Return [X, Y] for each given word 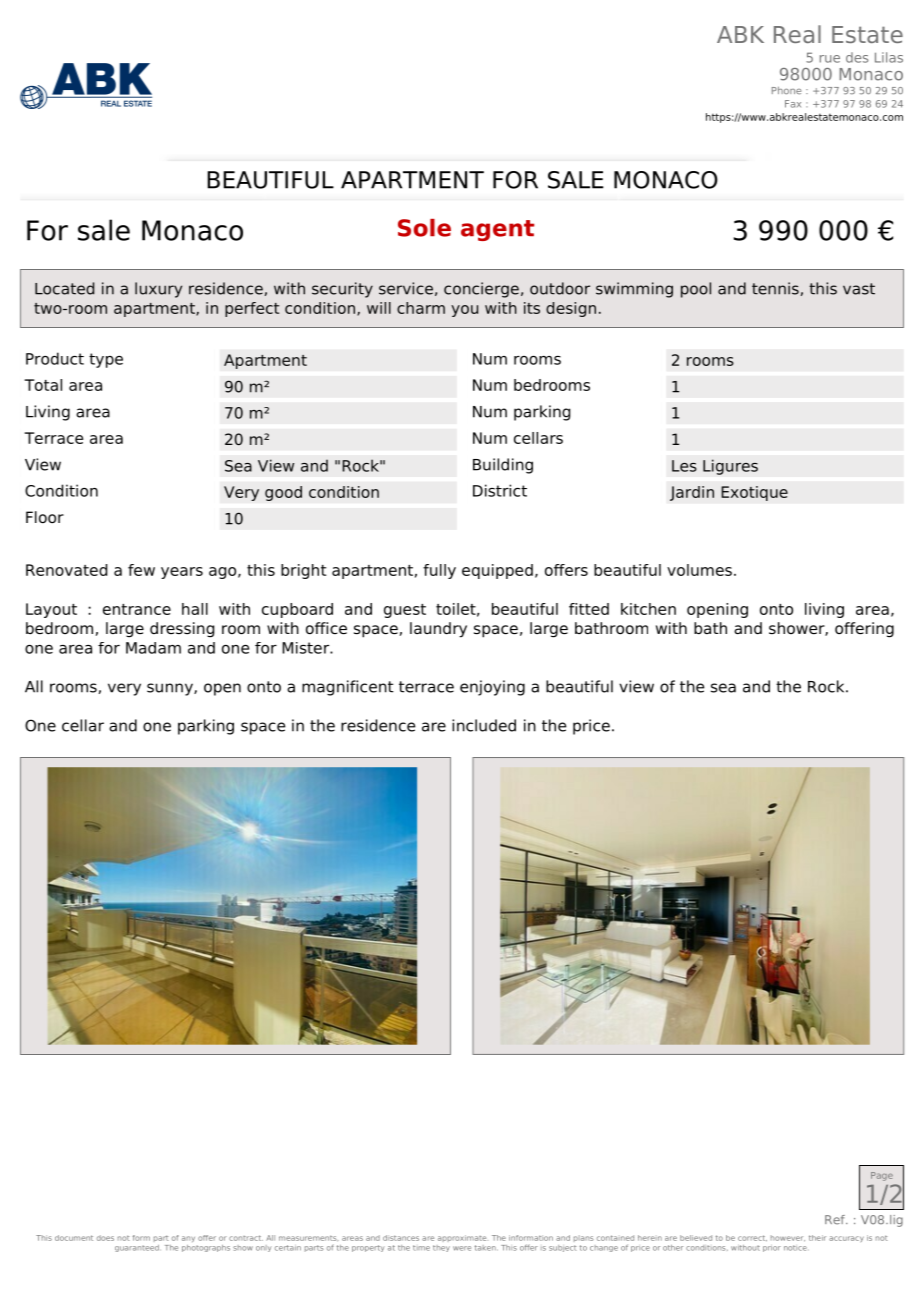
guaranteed [137, 1248]
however [788, 1238]
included [484, 725]
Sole [424, 228]
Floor [45, 517]
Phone [786, 90]
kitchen [648, 609]
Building [503, 466]
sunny [171, 689]
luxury [158, 290]
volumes [699, 570]
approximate [462, 1238]
